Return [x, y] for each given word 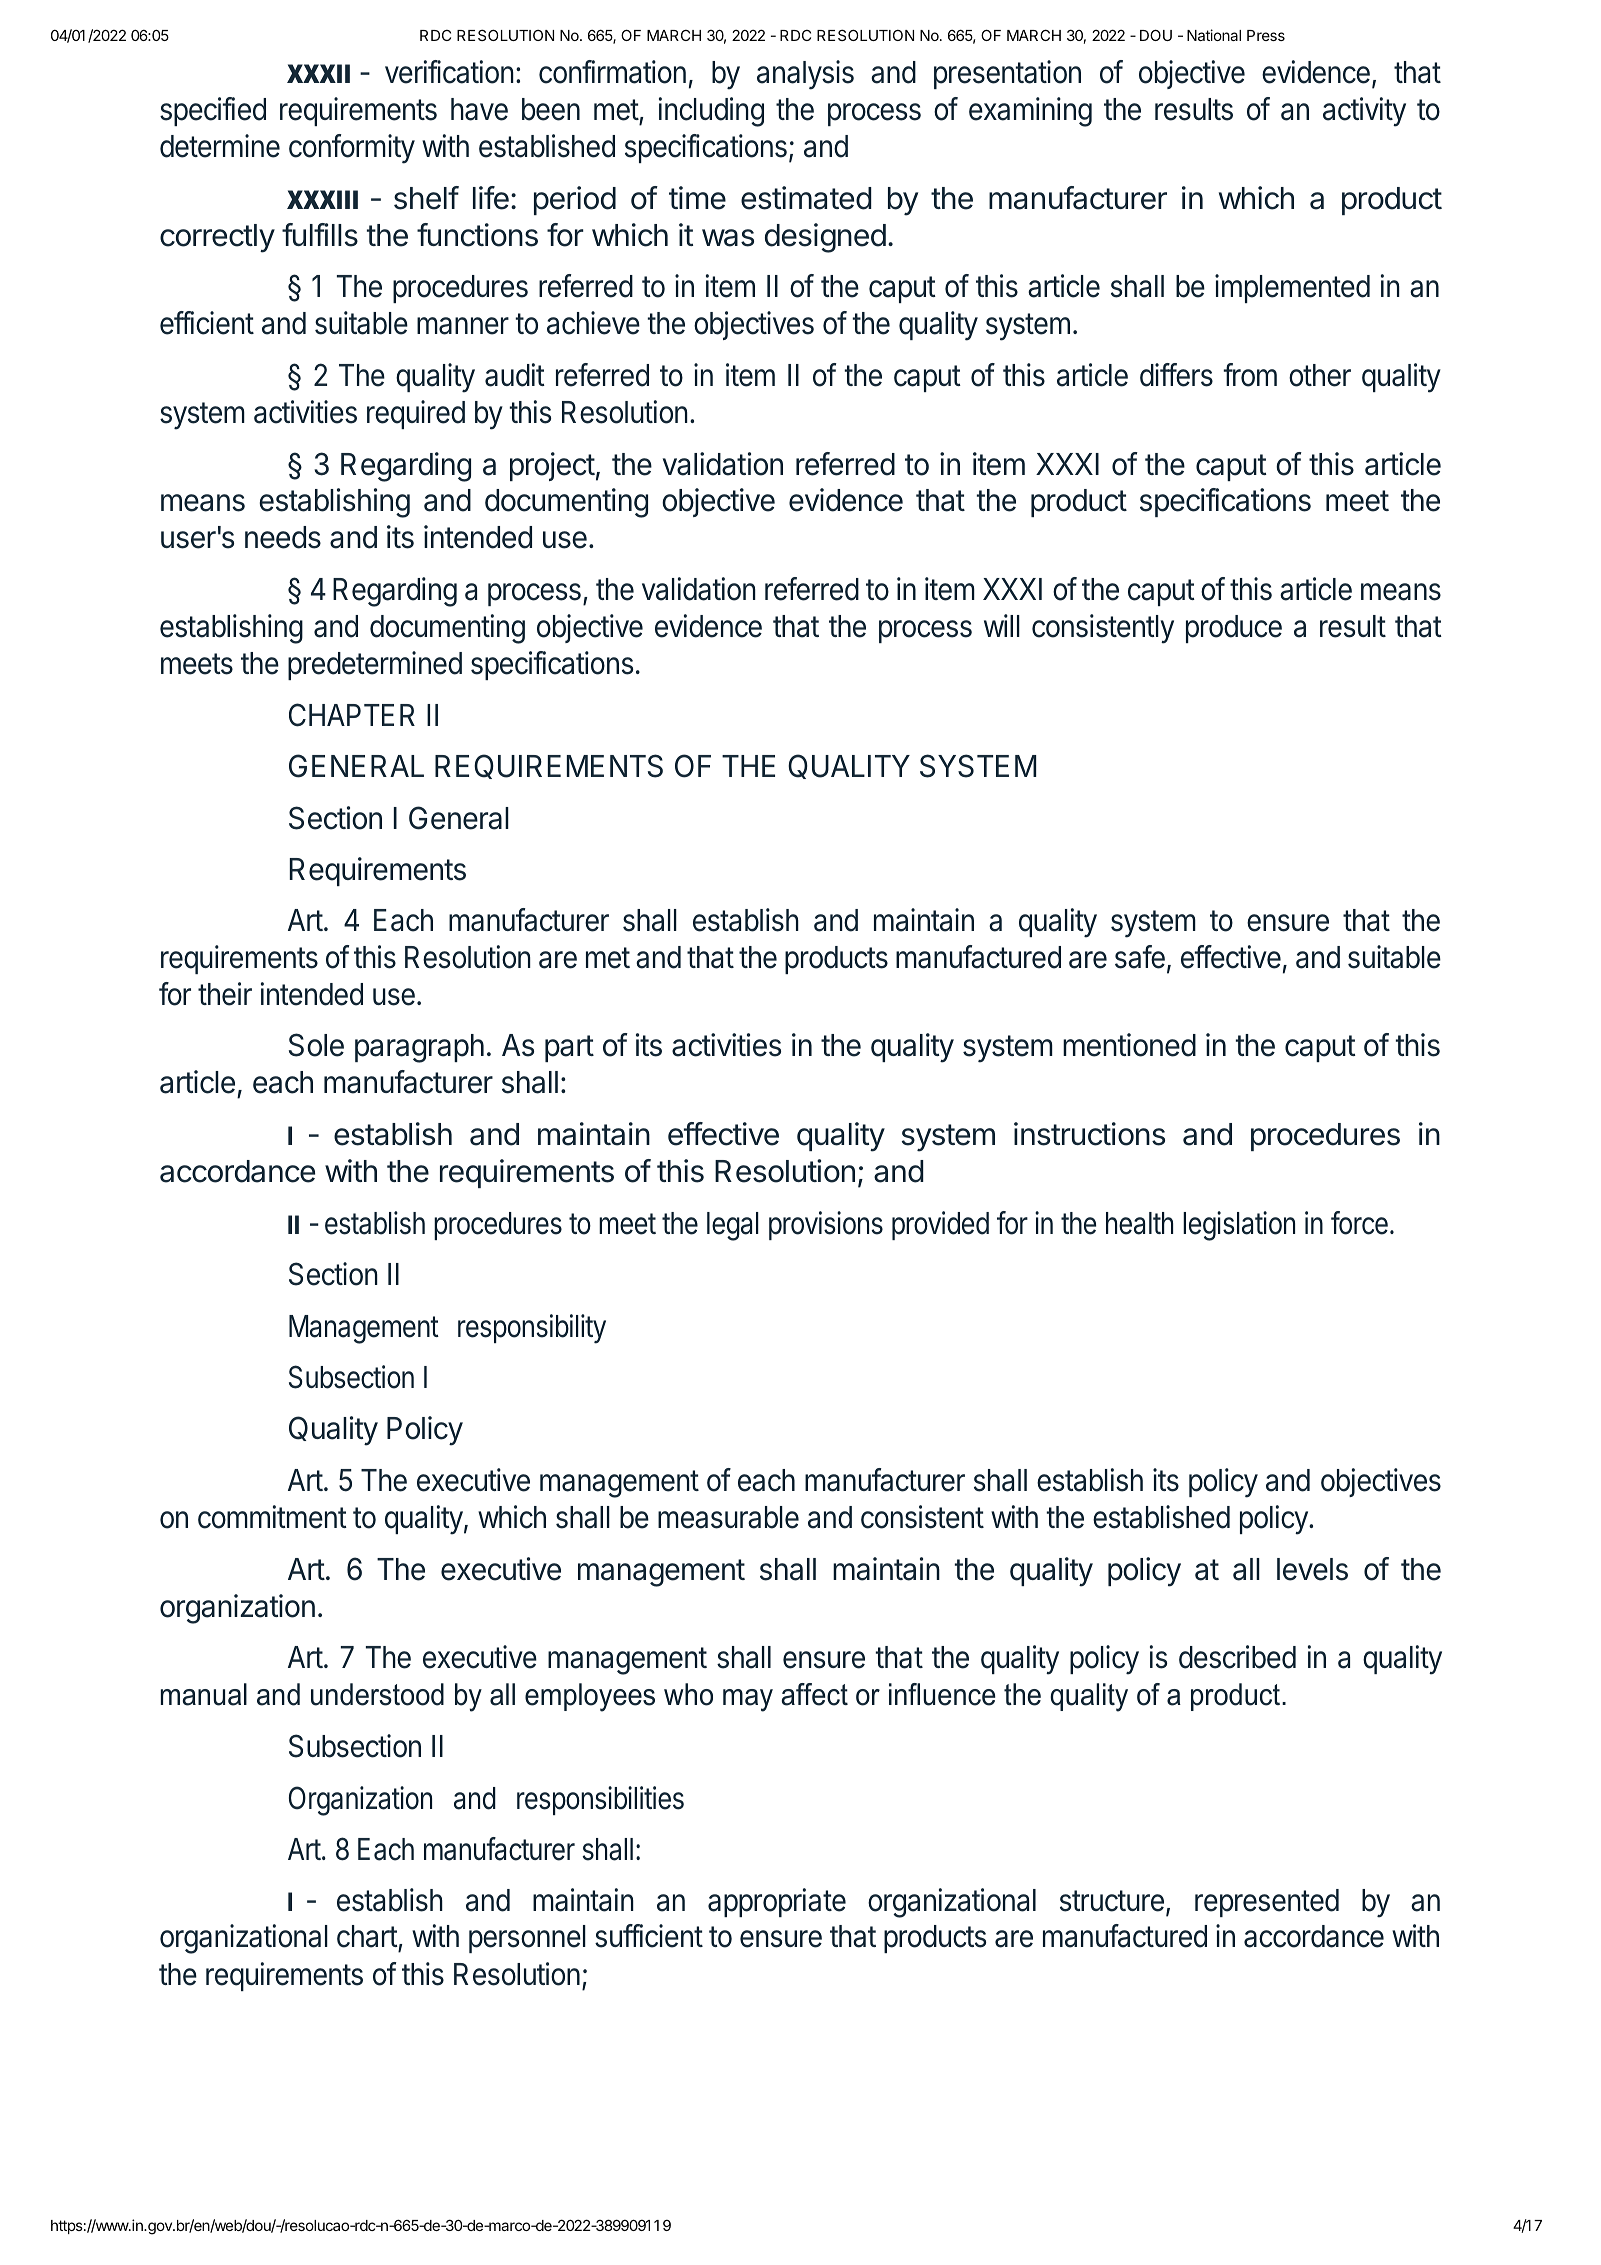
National [1214, 35]
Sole [316, 1045]
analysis [805, 75]
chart [368, 1938]
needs [283, 537]
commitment [272, 1517]
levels [1312, 1569]
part [569, 1048]
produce [1234, 629]
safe [1140, 957]
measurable [728, 1517]
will [1002, 625]
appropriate [777, 1902]
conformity [352, 149]
